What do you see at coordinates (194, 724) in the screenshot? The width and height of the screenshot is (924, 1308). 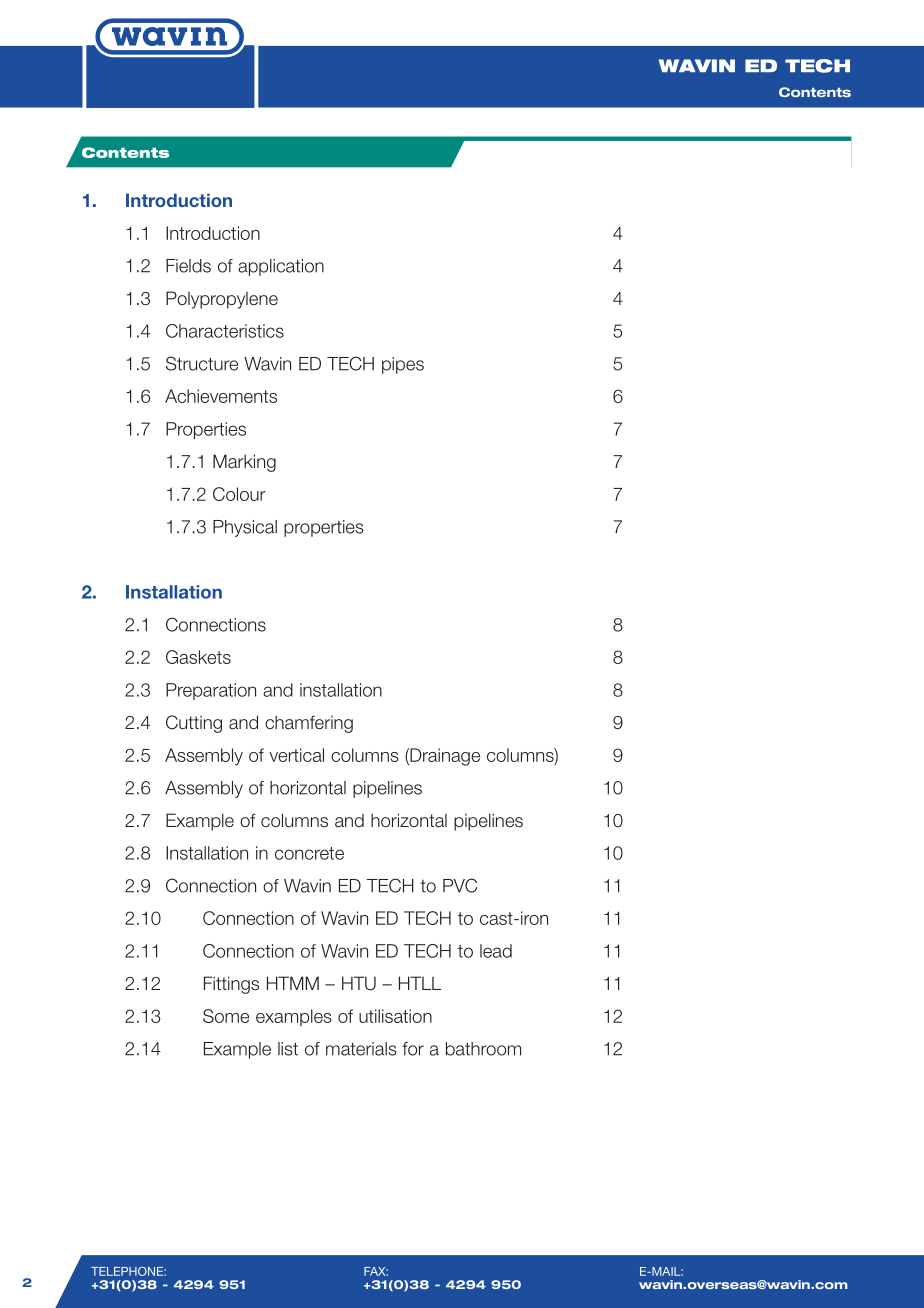 I see `Cutting` at bounding box center [194, 724].
